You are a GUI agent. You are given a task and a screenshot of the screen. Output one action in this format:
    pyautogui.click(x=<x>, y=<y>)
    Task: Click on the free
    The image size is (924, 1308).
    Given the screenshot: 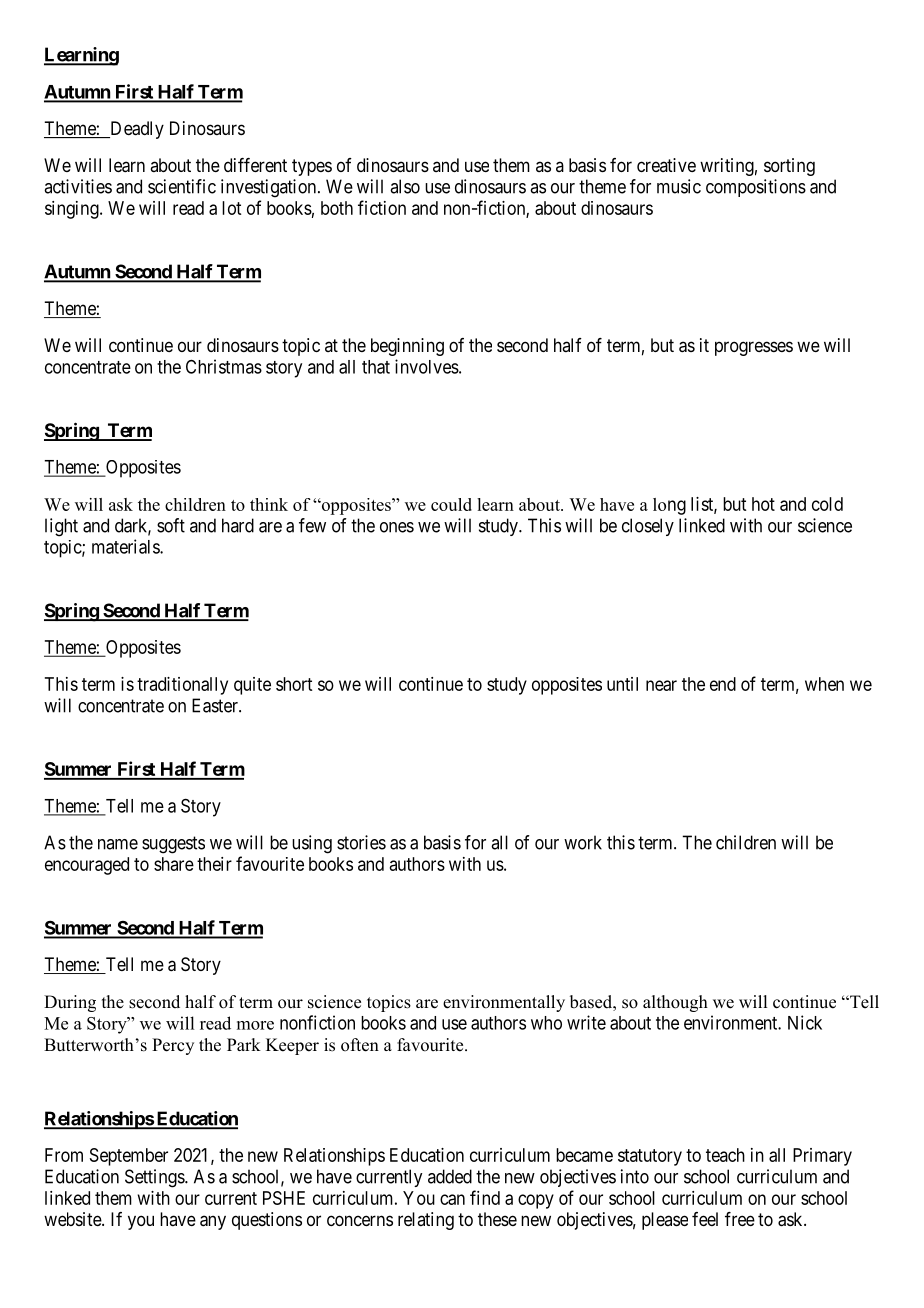 What is the action you would take?
    pyautogui.click(x=740, y=1219)
